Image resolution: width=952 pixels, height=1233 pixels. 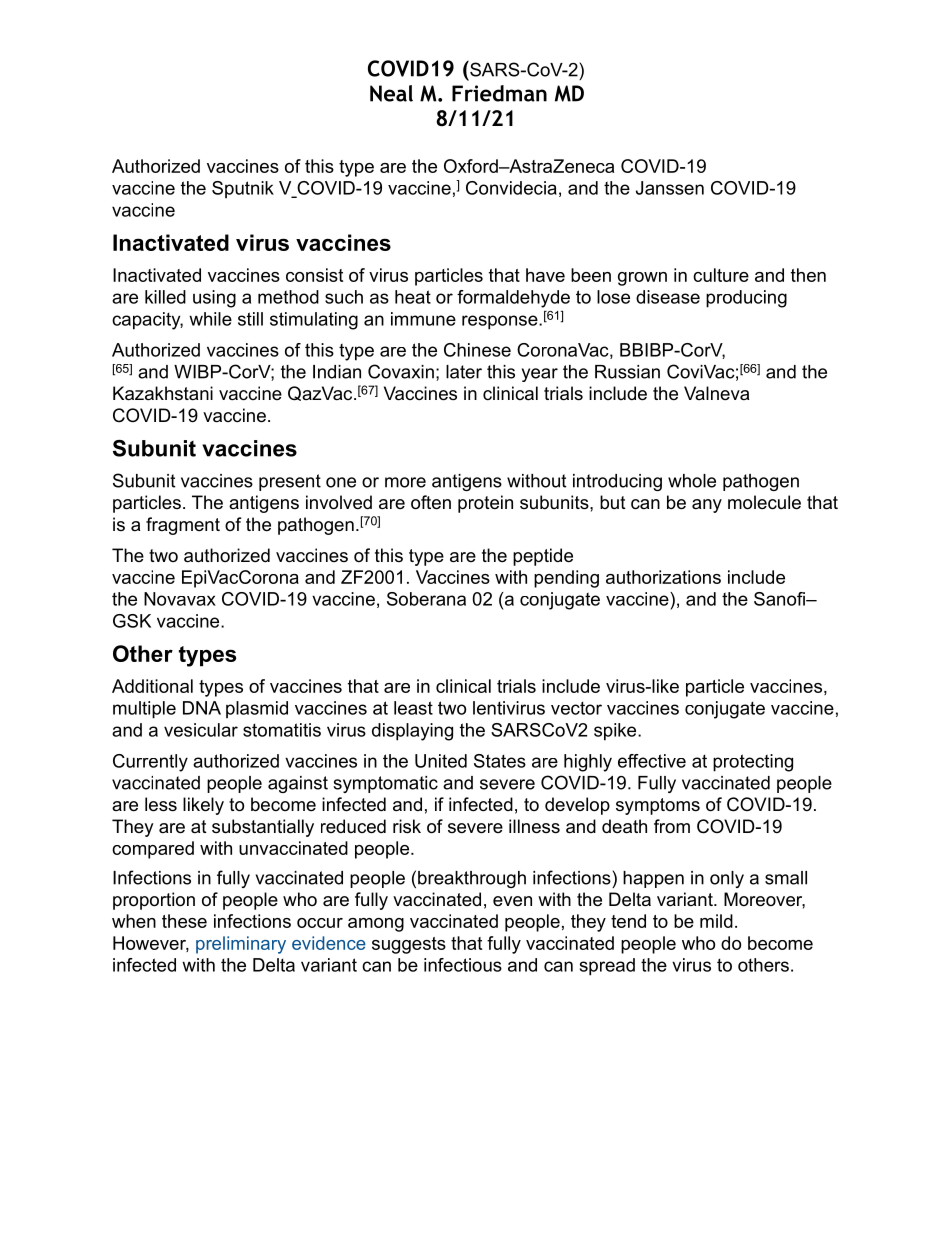 I want to click on while, so click(x=210, y=319).
